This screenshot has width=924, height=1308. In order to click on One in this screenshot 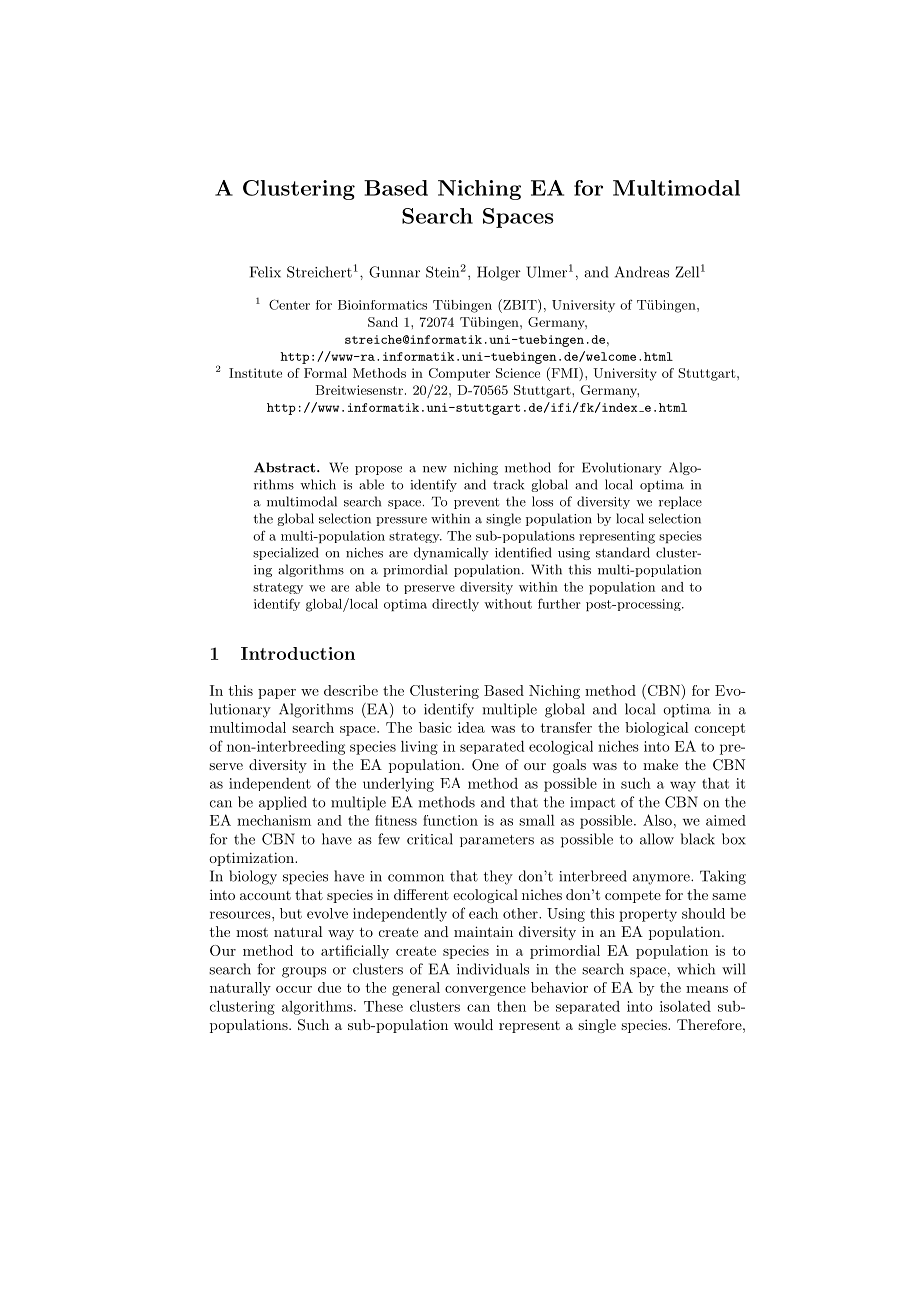, I will do `click(485, 765)`.
